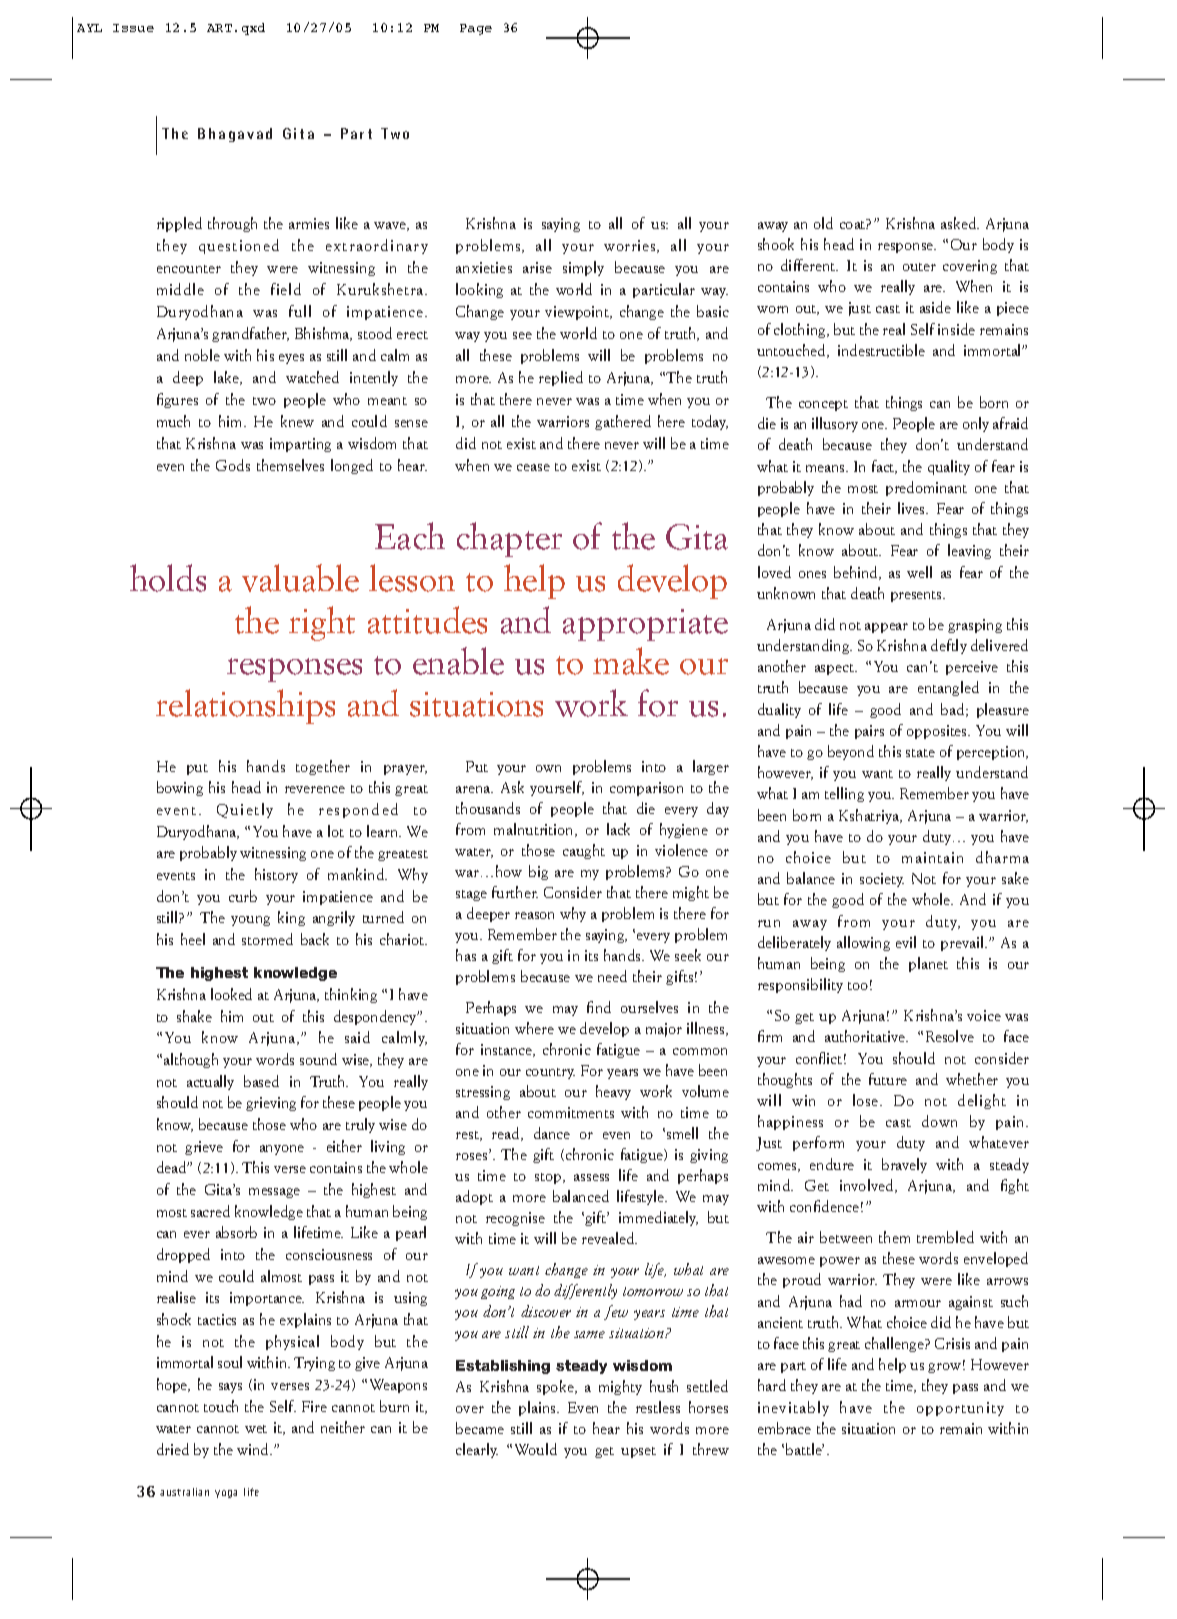 This page has height=1619, width=1177. Describe the element at coordinates (210, 1082) in the page. I see `actually` at that location.
